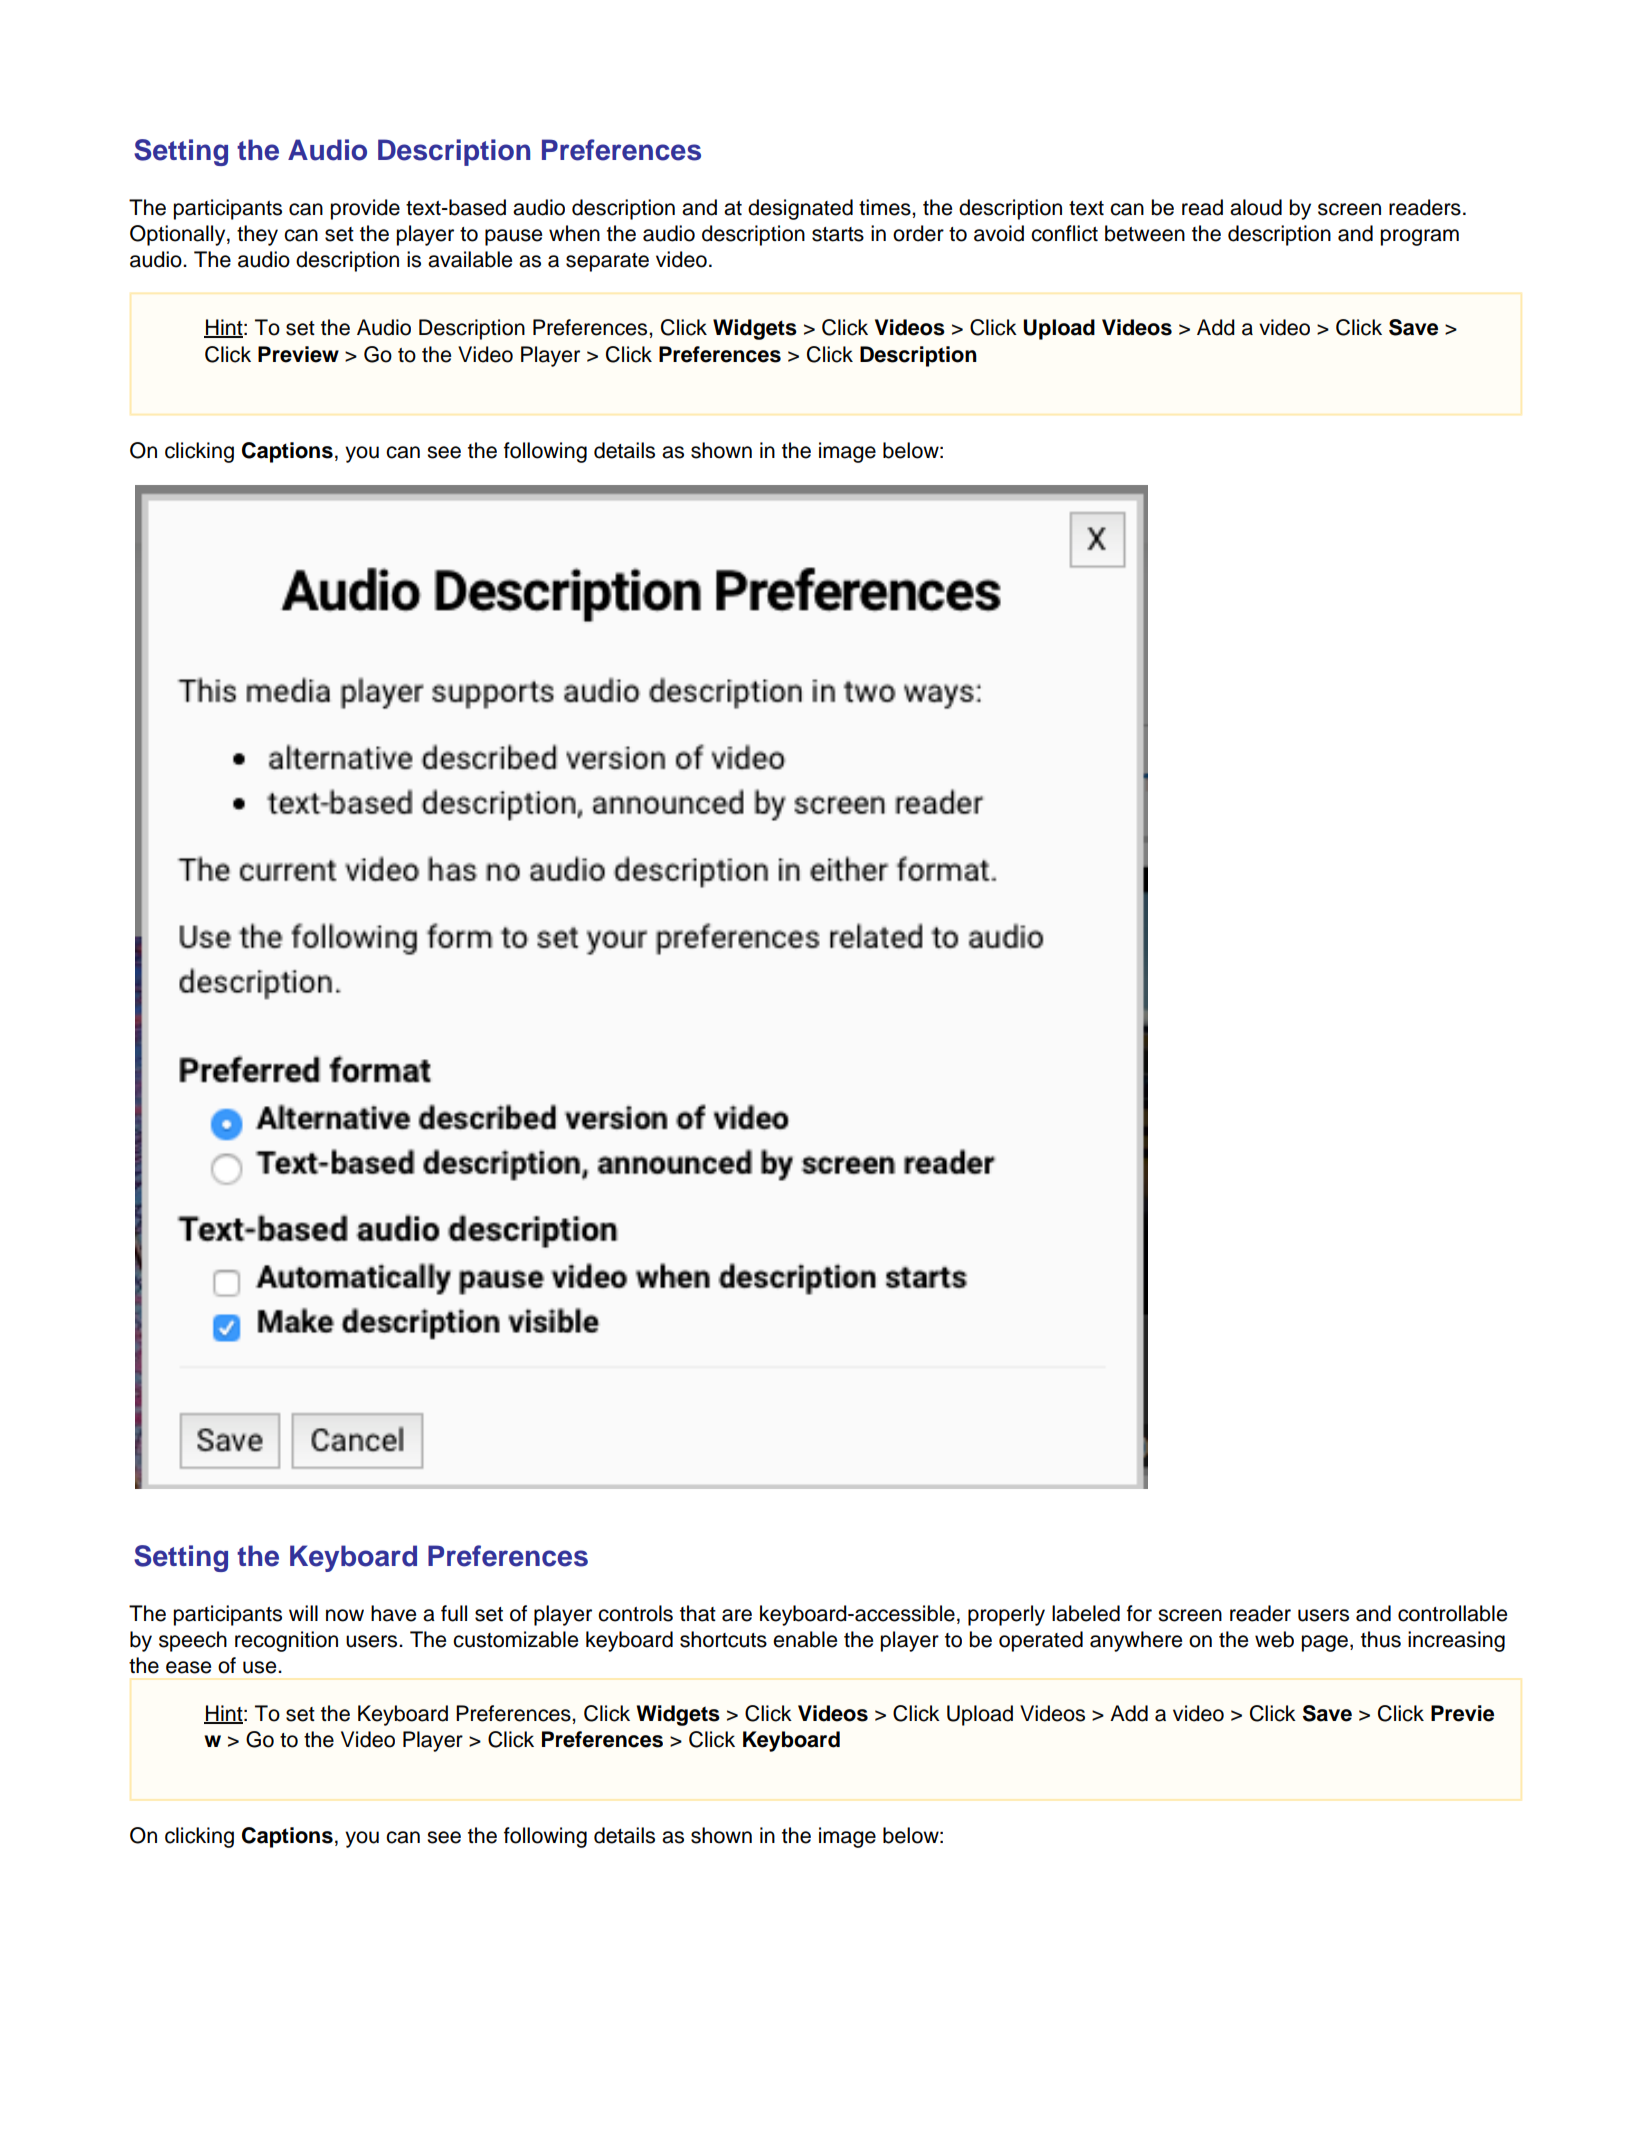 The width and height of the document is (1652, 2138). I want to click on provide, so click(365, 209).
